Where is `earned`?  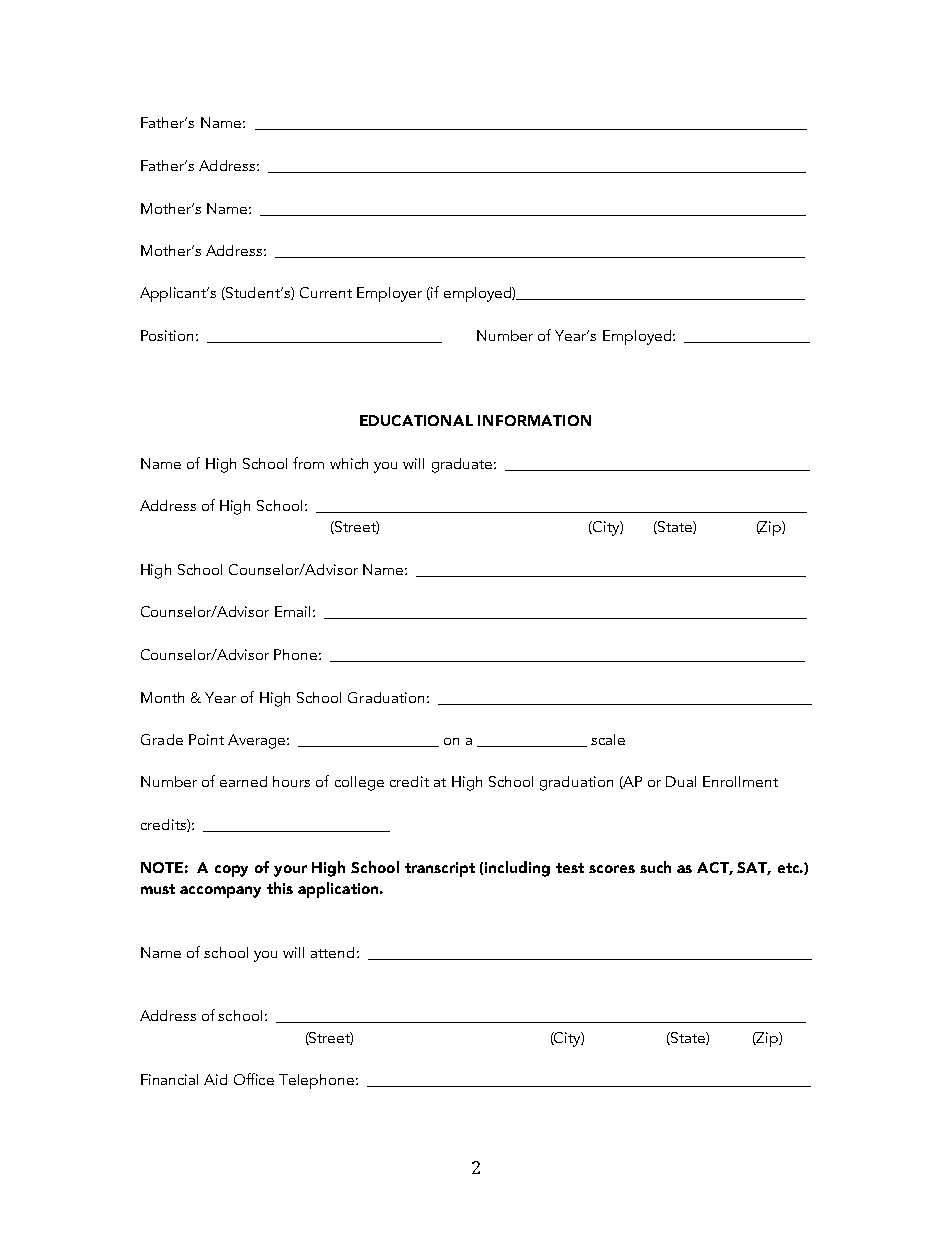 earned is located at coordinates (243, 781).
